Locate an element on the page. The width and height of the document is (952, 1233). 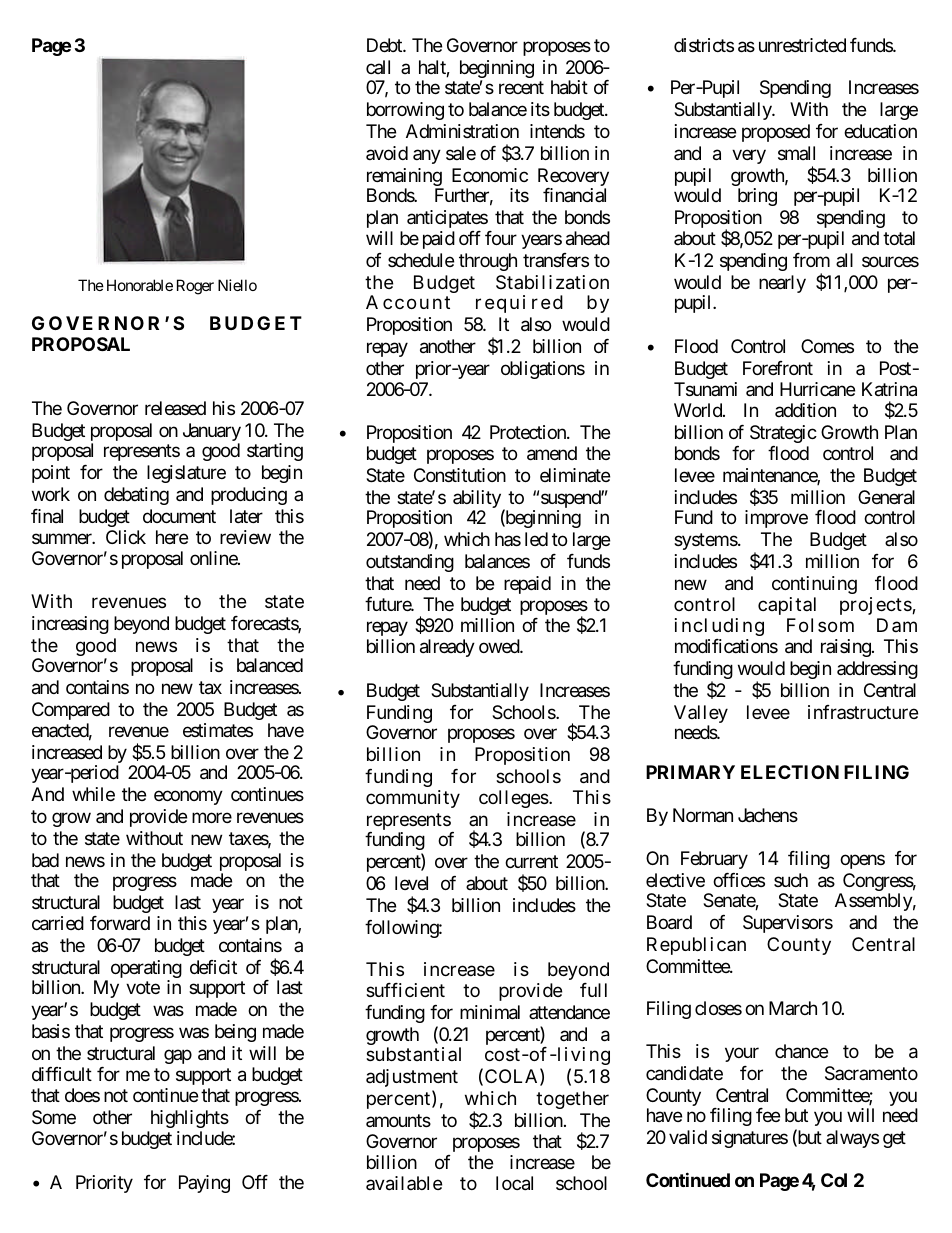
owed is located at coordinates (500, 646).
